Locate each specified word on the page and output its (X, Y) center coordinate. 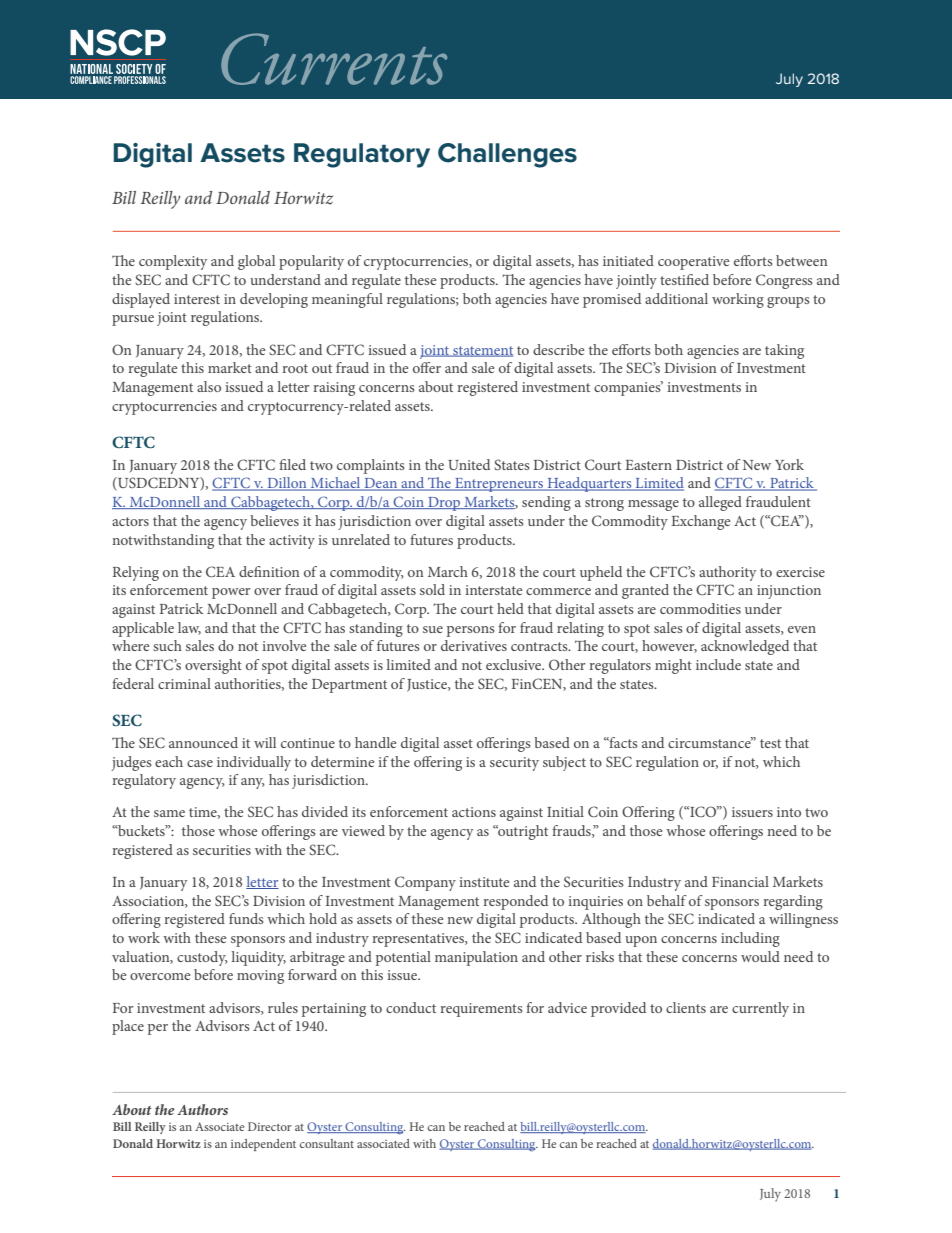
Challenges (507, 155)
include (718, 664)
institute (484, 882)
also (209, 386)
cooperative (693, 263)
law (189, 628)
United (469, 464)
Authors (202, 1109)
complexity (173, 262)
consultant (327, 1143)
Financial (740, 881)
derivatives (474, 645)
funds (246, 918)
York (789, 464)
